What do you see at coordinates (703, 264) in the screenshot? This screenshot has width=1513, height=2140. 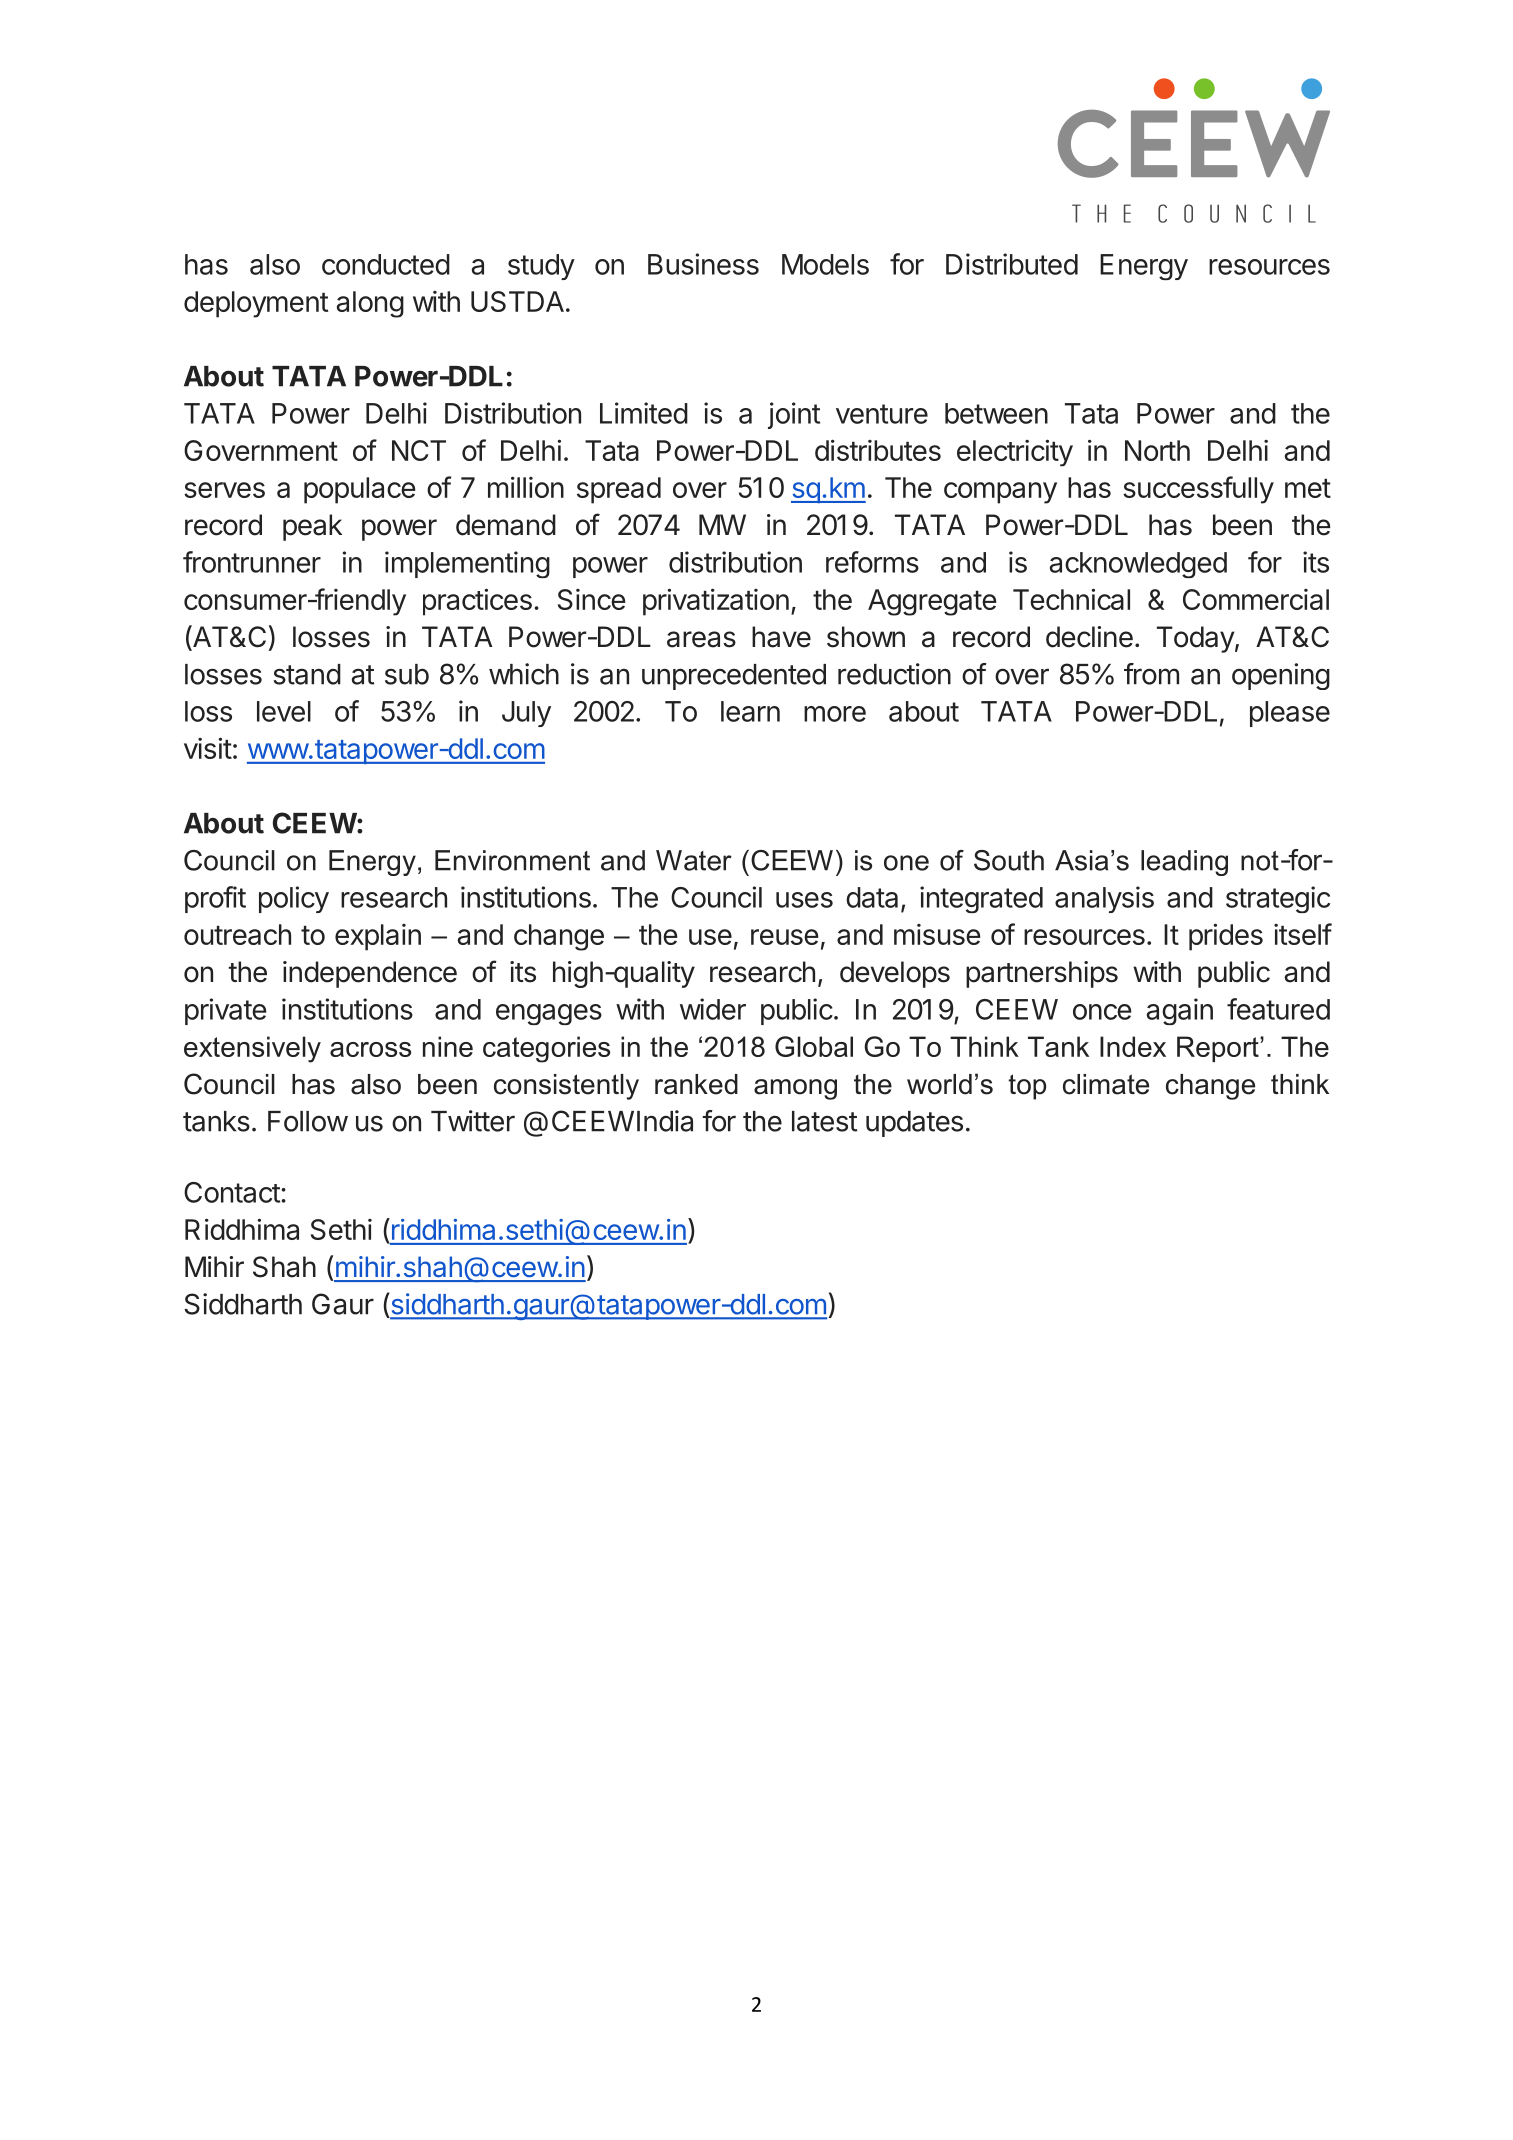 I see `Business` at bounding box center [703, 264].
